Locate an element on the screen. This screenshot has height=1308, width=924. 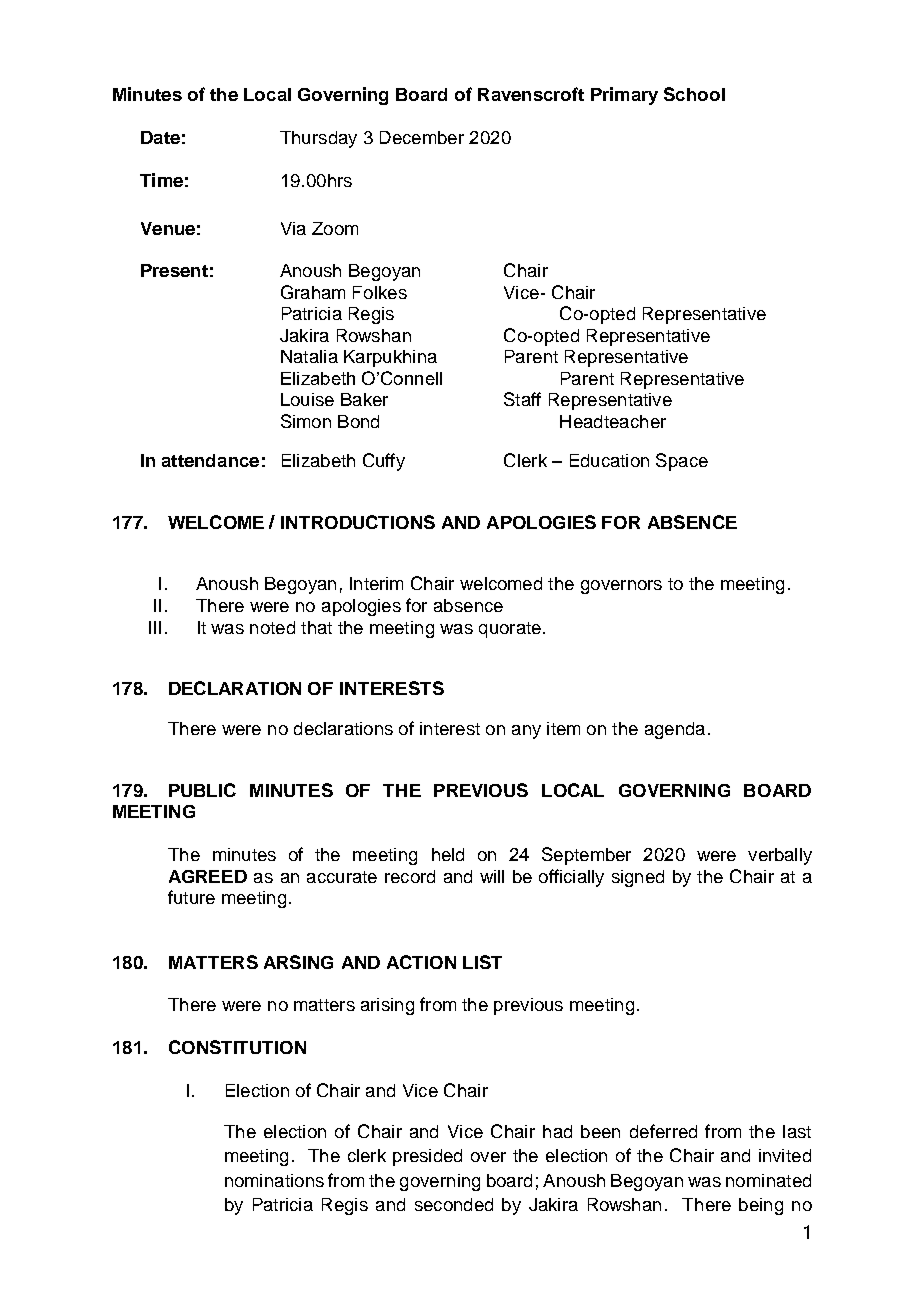
nominations is located at coordinates (274, 1180).
